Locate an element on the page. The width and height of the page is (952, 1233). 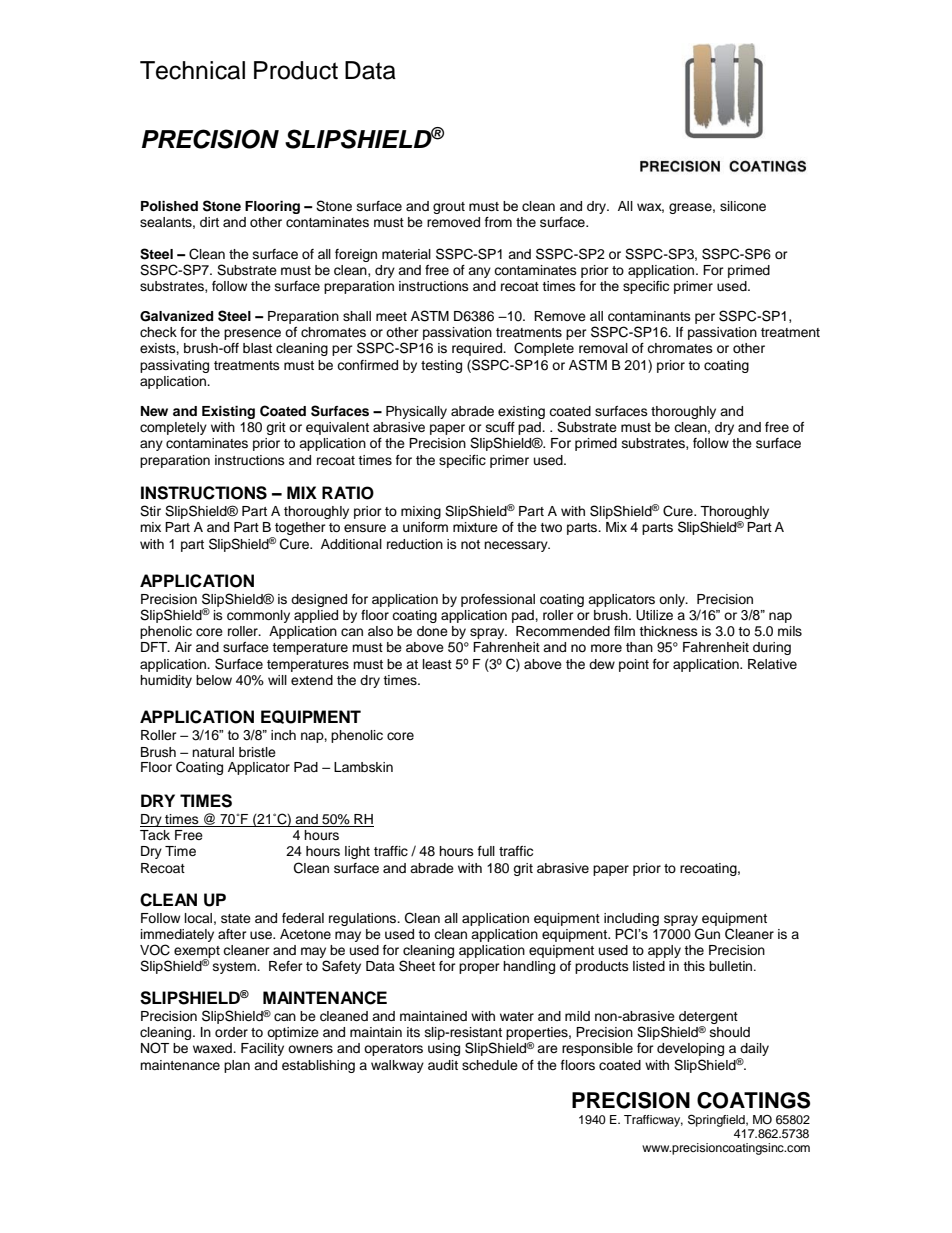
removal is located at coordinates (603, 348).
